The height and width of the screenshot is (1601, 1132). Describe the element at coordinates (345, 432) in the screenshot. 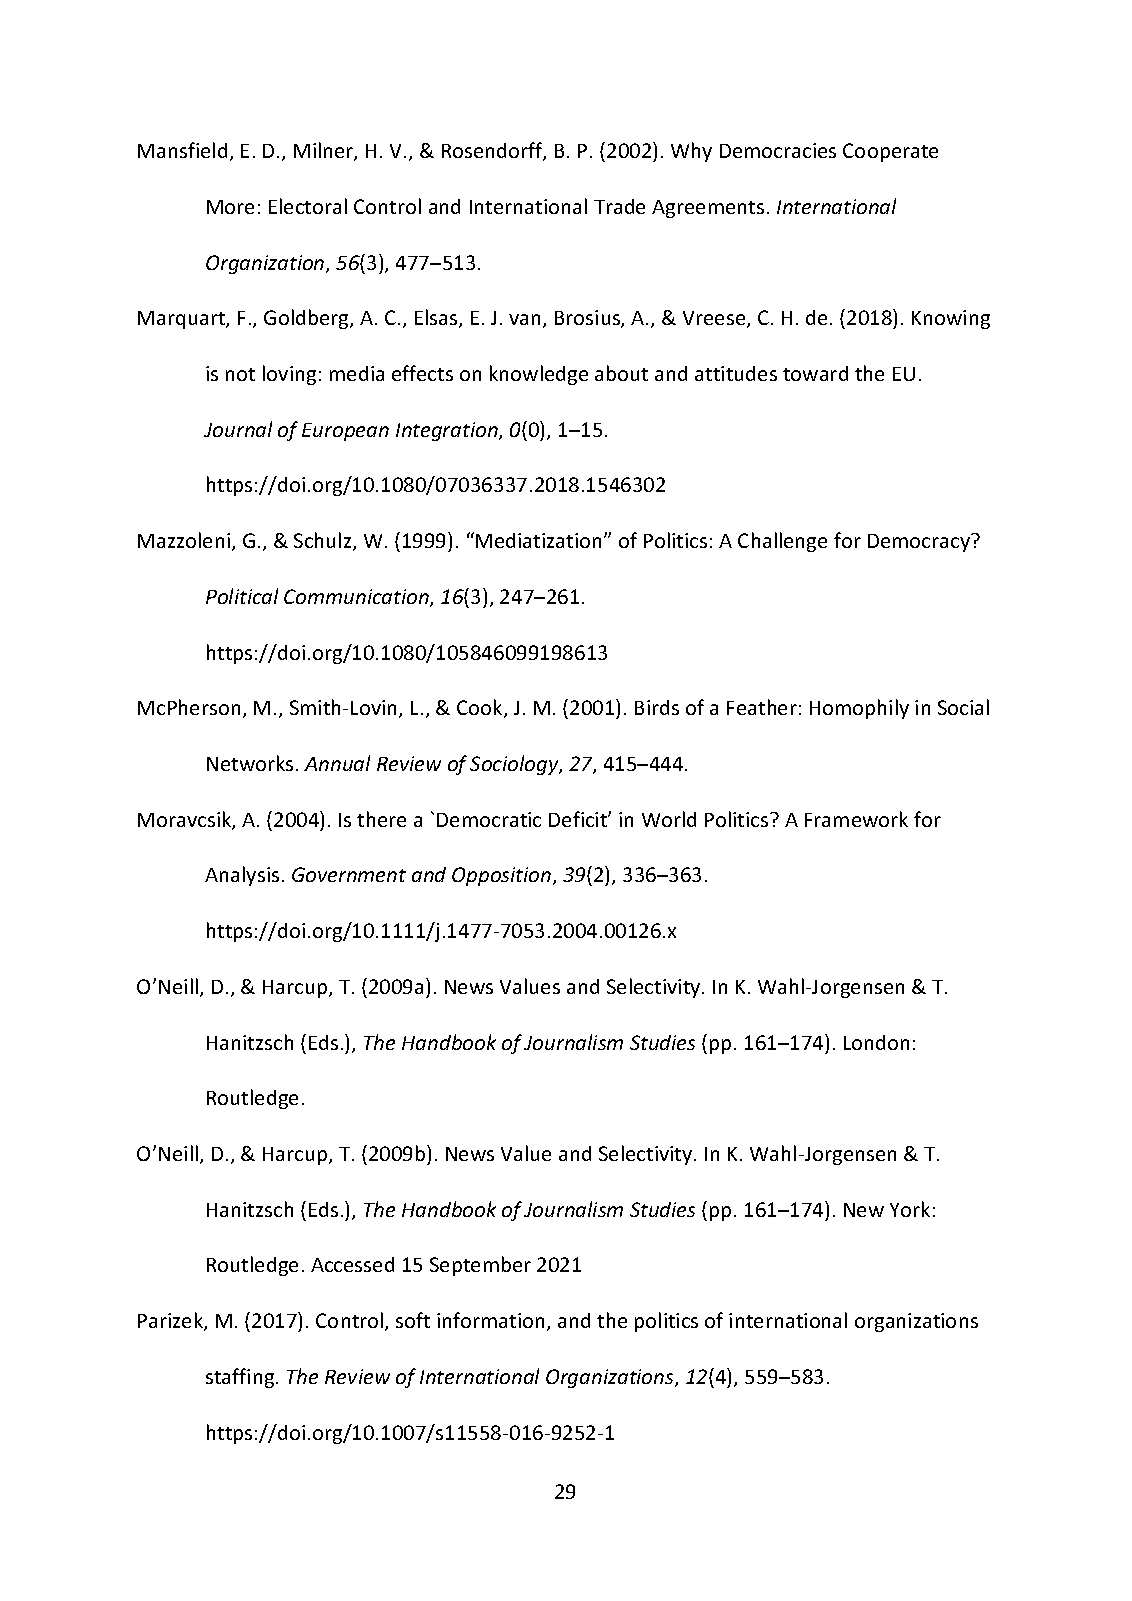

I see `European` at that location.
